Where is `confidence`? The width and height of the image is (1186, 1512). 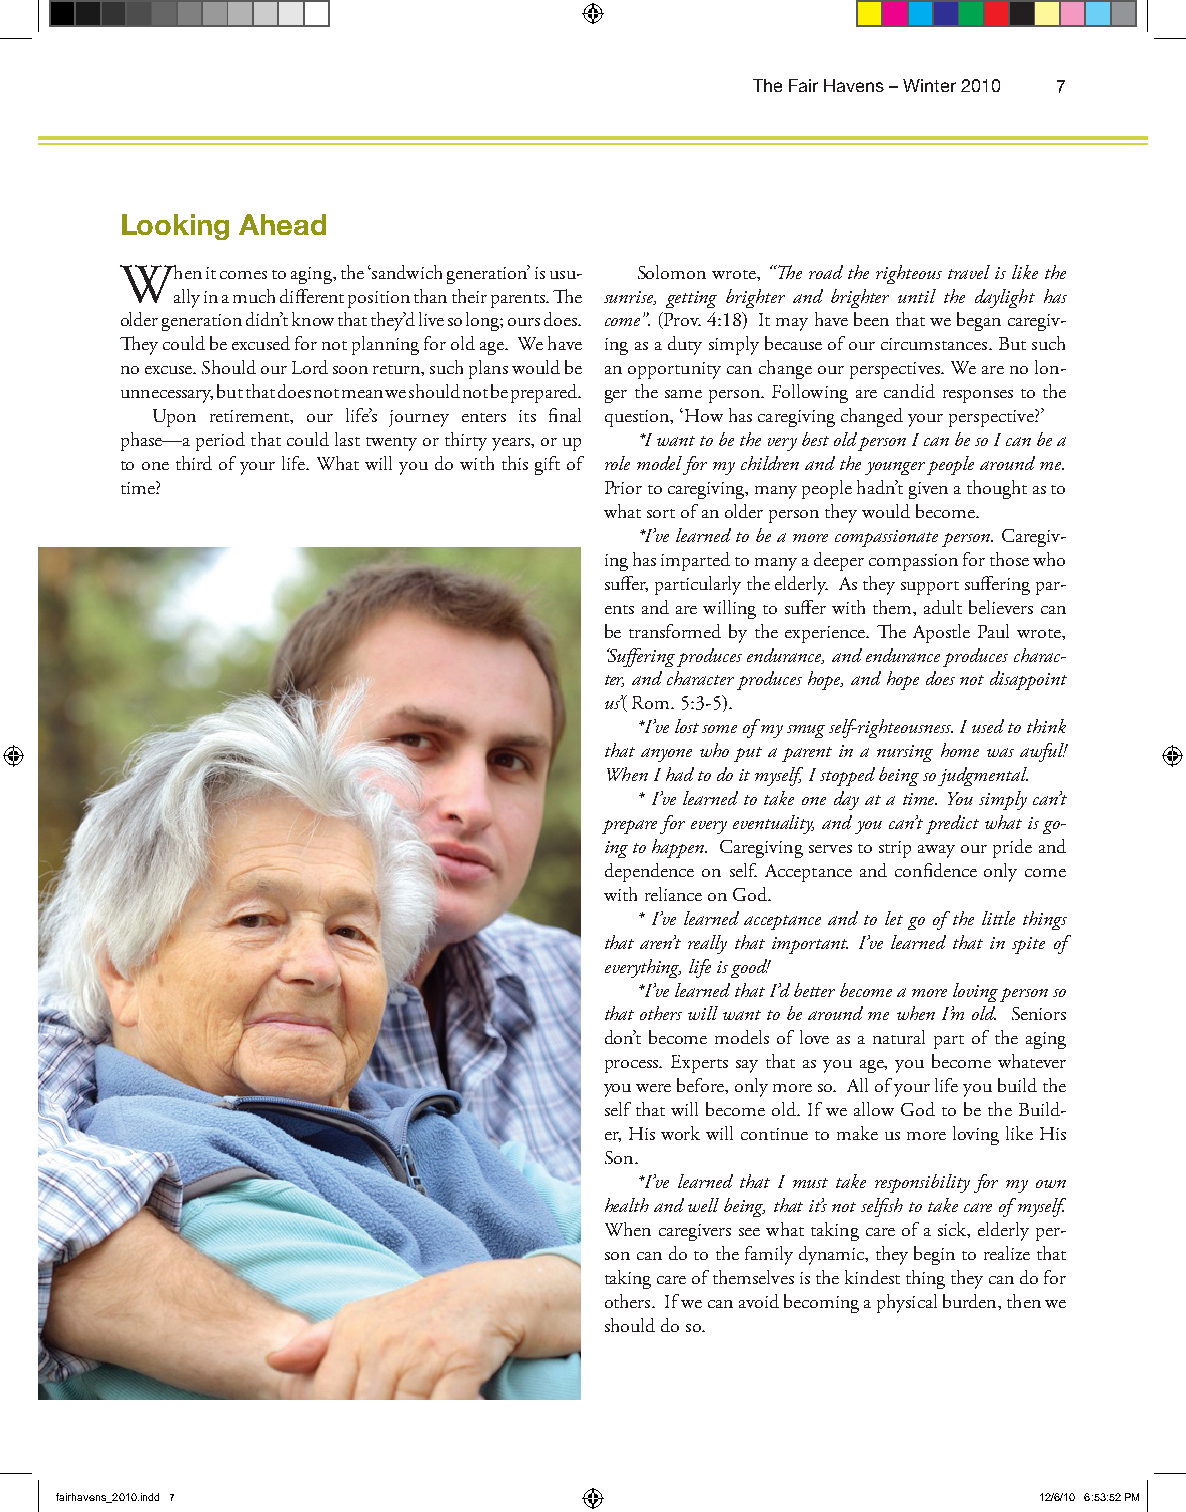 confidence is located at coordinates (936, 870).
